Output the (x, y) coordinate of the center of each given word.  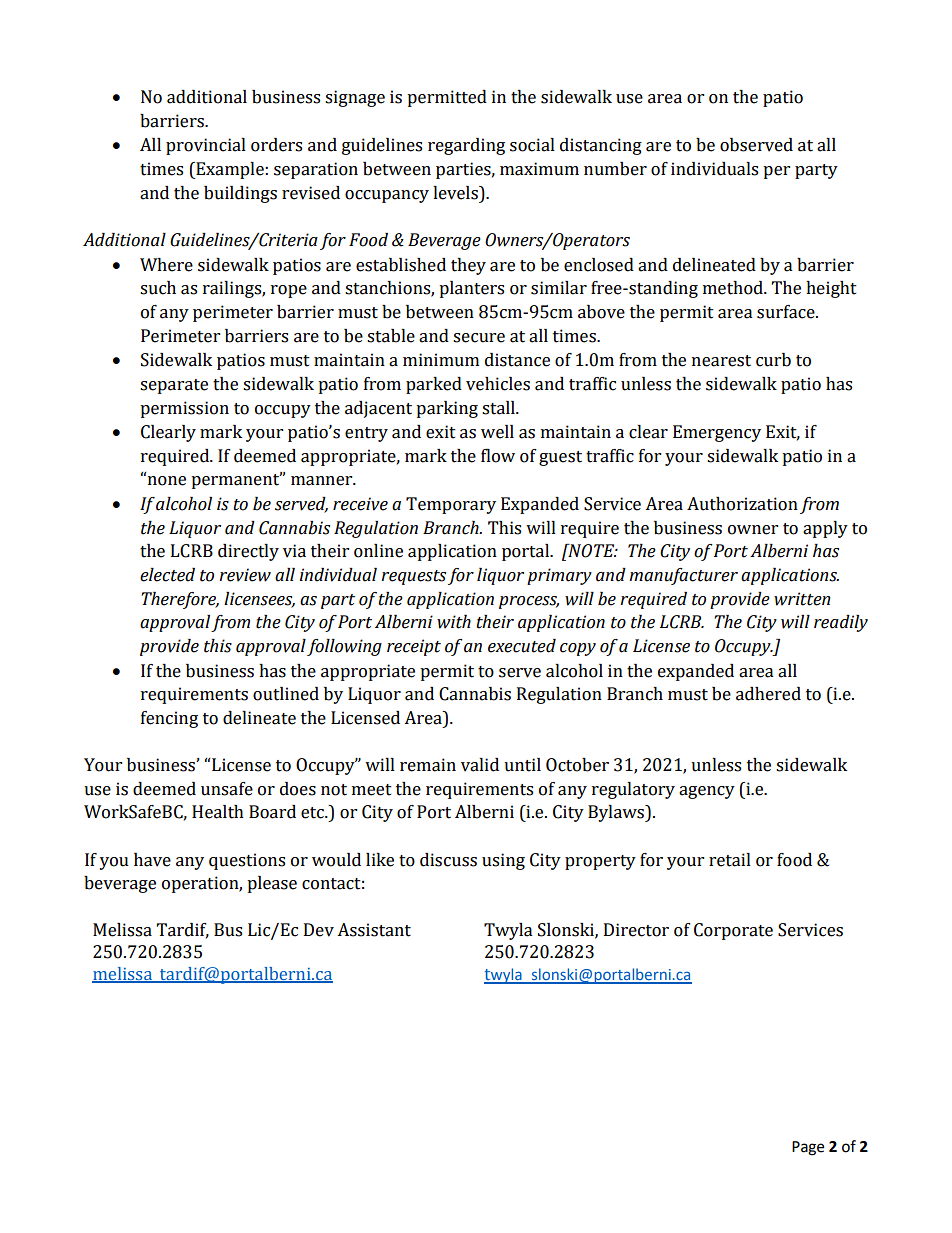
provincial (206, 146)
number (615, 169)
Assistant (374, 930)
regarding (466, 146)
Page (808, 1148)
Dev (319, 930)
